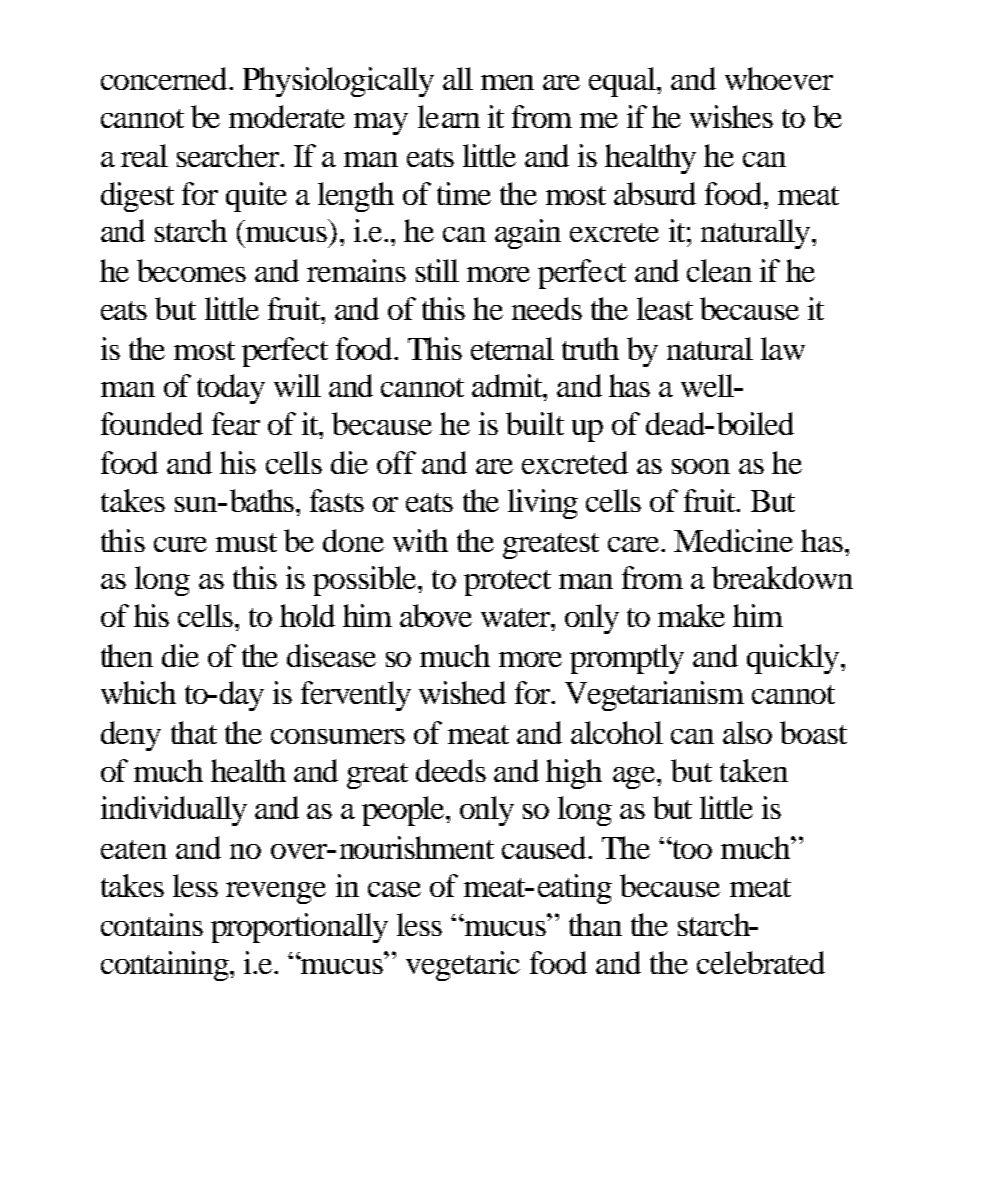 The image size is (1003, 1204). Describe the element at coordinates (508, 386) in the document. I see `admit` at that location.
